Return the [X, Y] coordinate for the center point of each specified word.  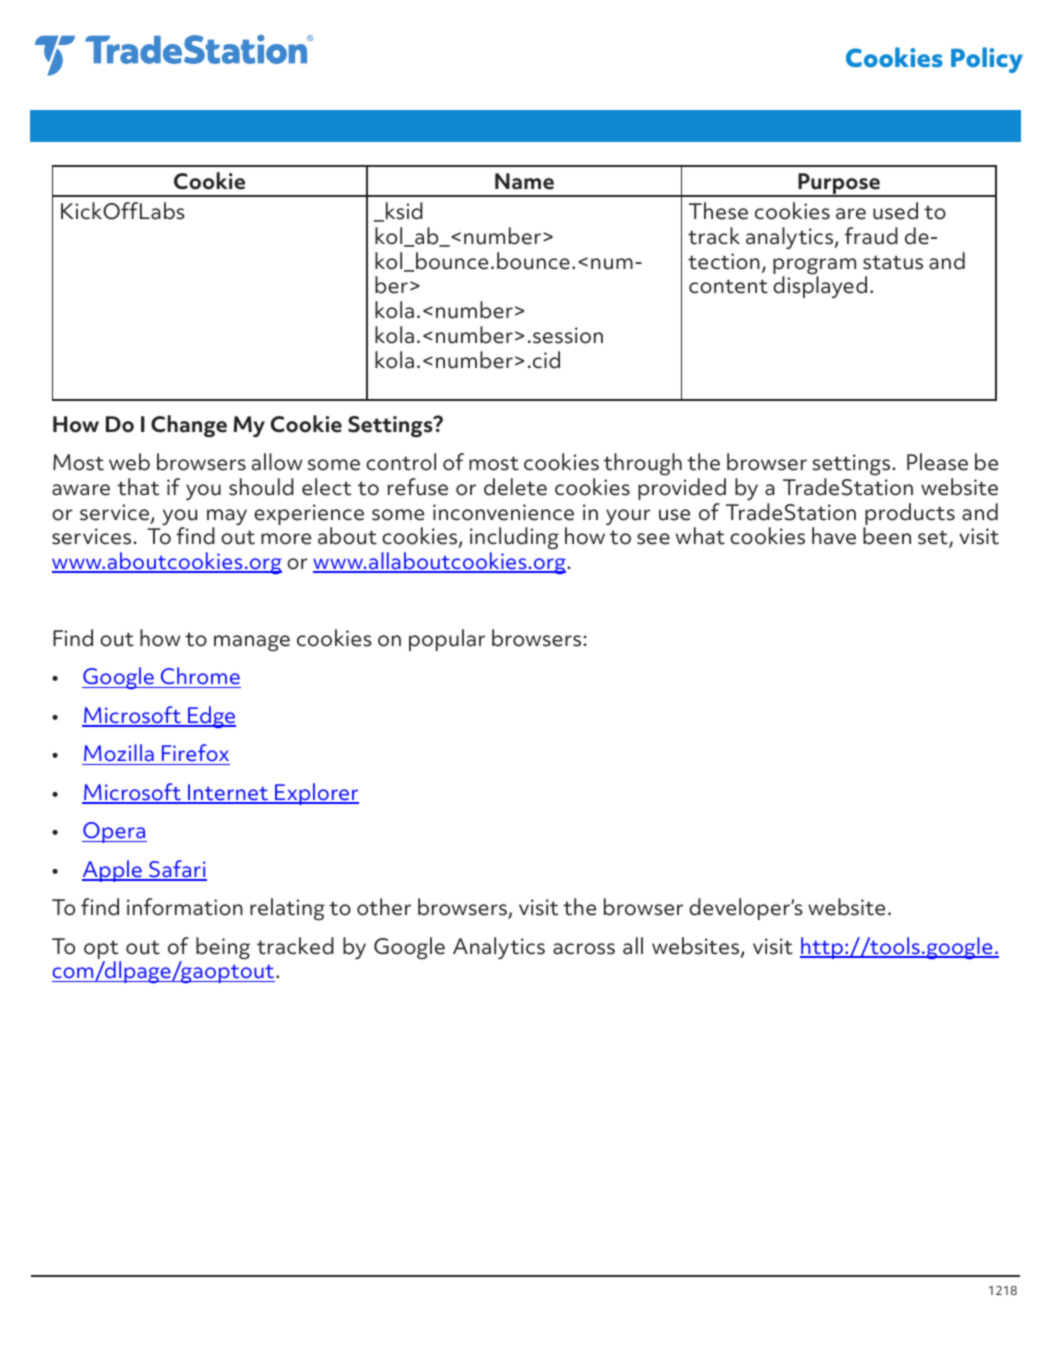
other [384, 907]
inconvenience [503, 512]
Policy [987, 60]
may [227, 518]
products [909, 515]
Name [524, 181]
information [185, 907]
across [584, 949]
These [718, 211]
